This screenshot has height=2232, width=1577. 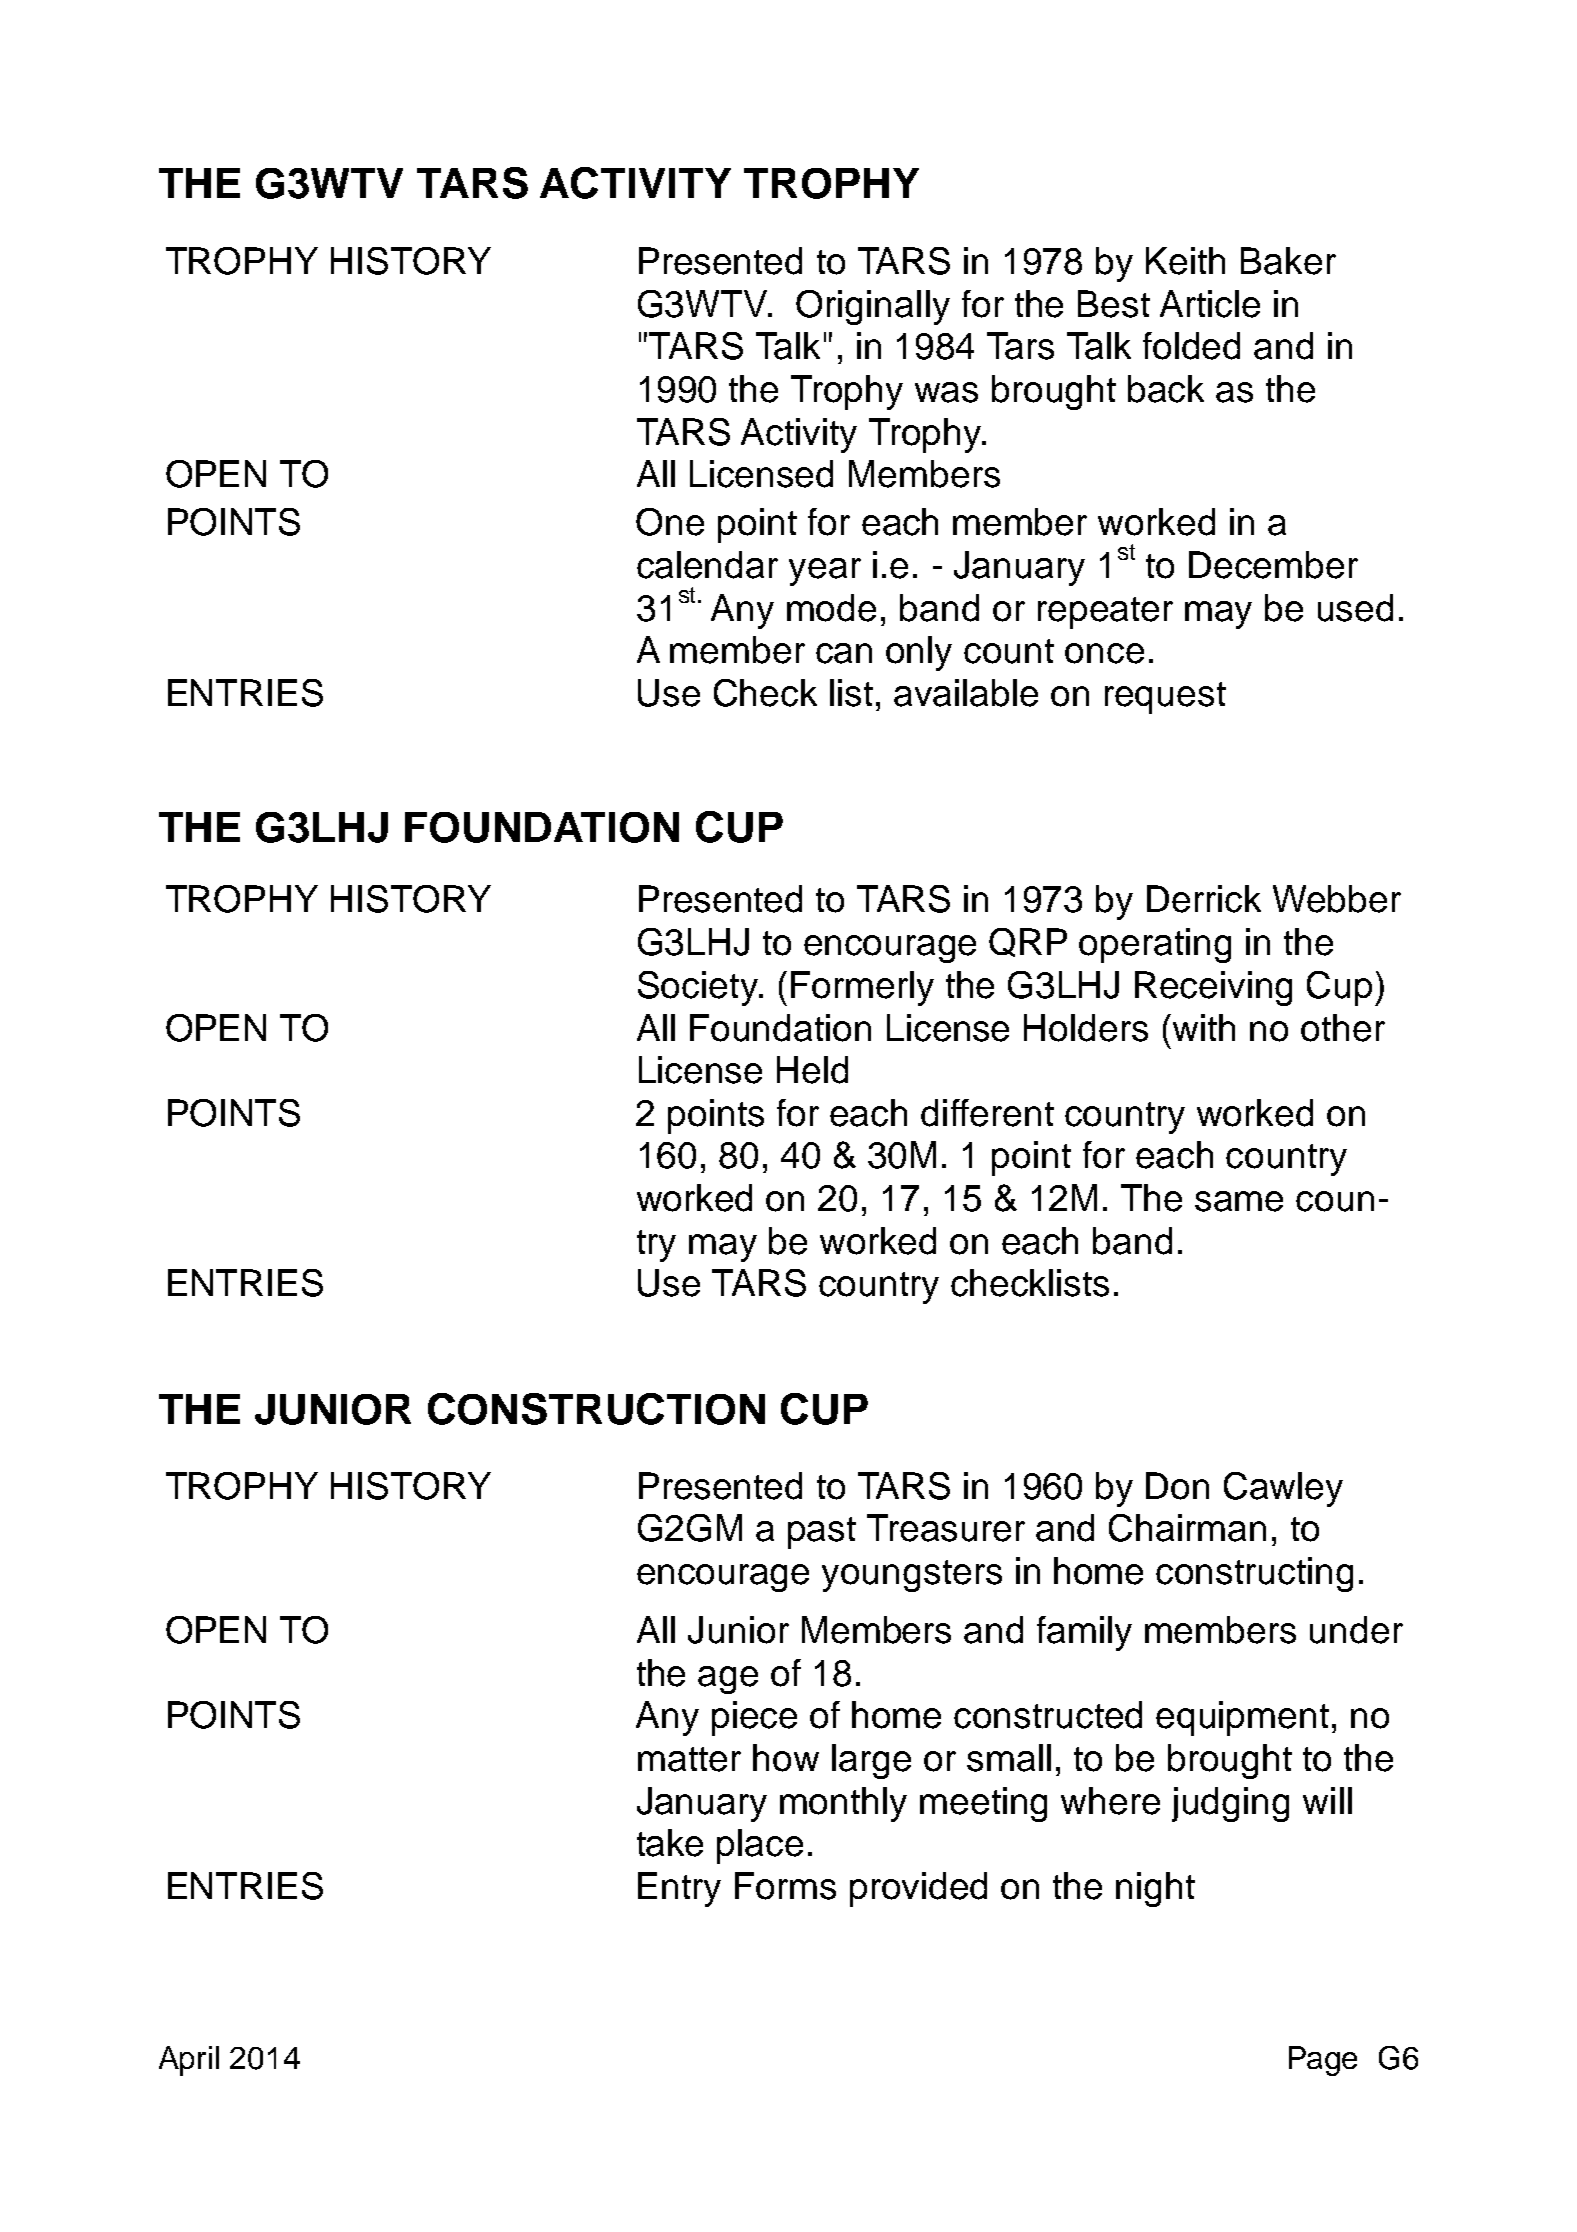 I want to click on One, so click(x=670, y=522).
